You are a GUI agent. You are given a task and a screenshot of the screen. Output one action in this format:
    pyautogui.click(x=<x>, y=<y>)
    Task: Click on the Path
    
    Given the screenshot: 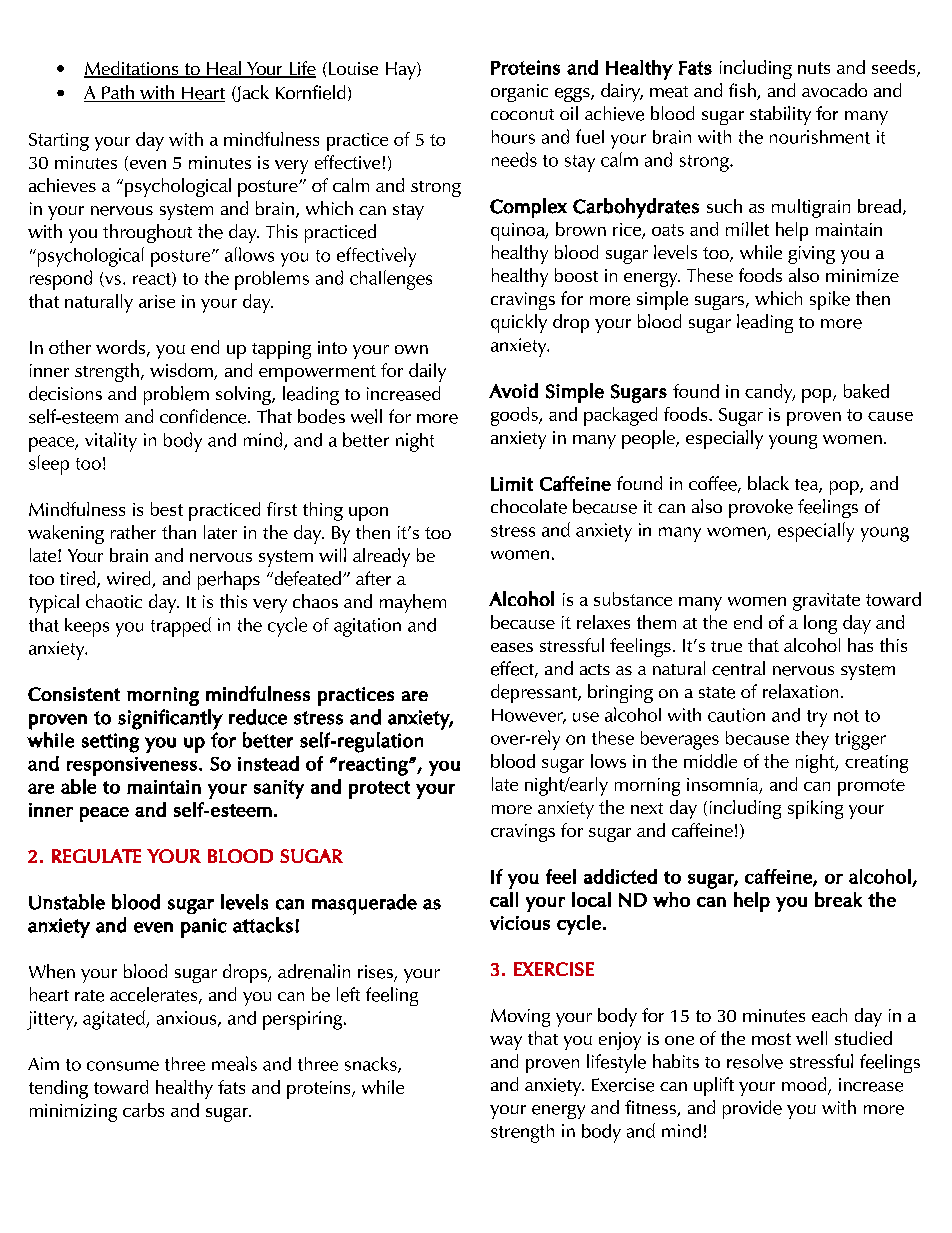 What is the action you would take?
    pyautogui.click(x=118, y=93)
